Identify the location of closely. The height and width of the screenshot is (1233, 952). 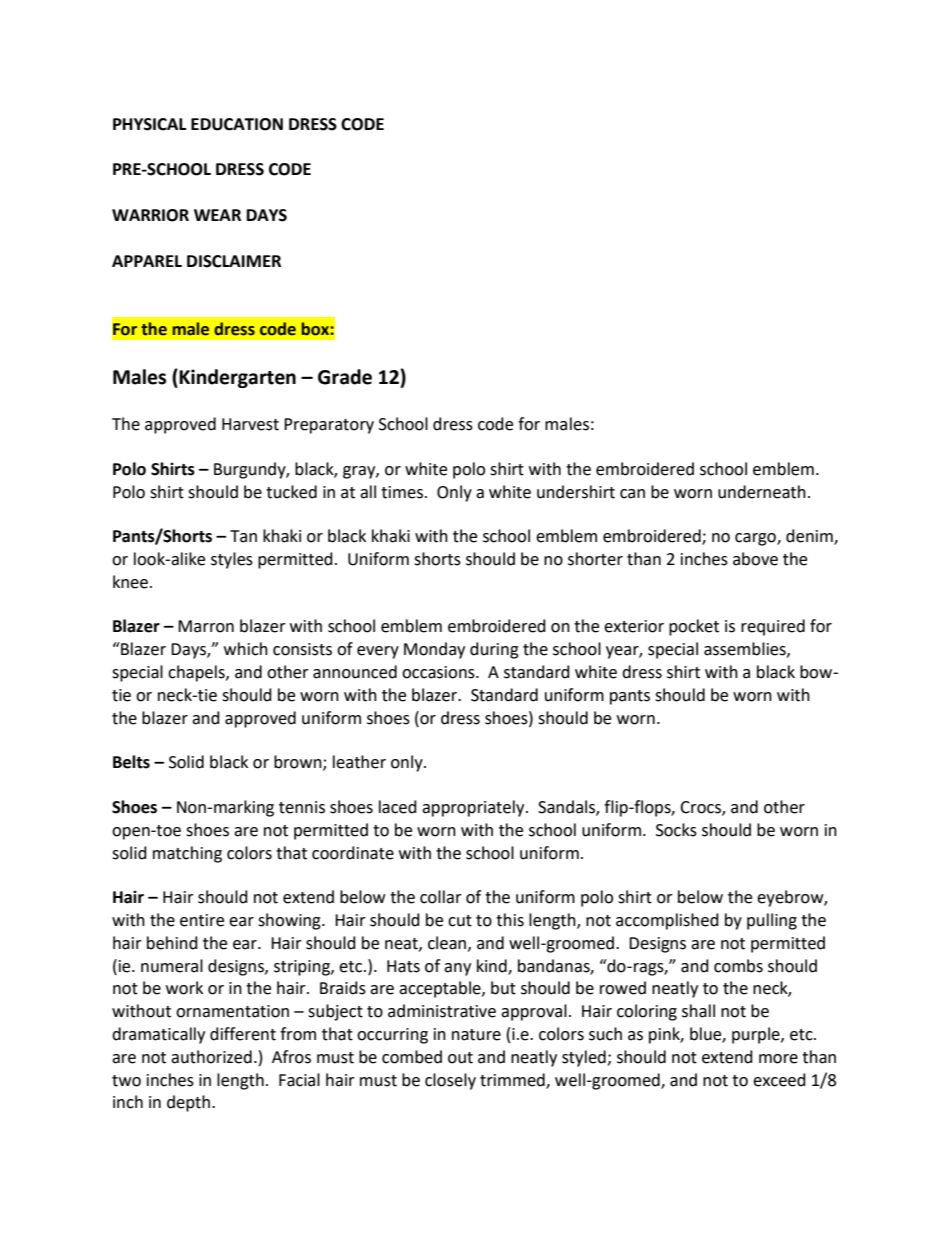
(450, 1081).
